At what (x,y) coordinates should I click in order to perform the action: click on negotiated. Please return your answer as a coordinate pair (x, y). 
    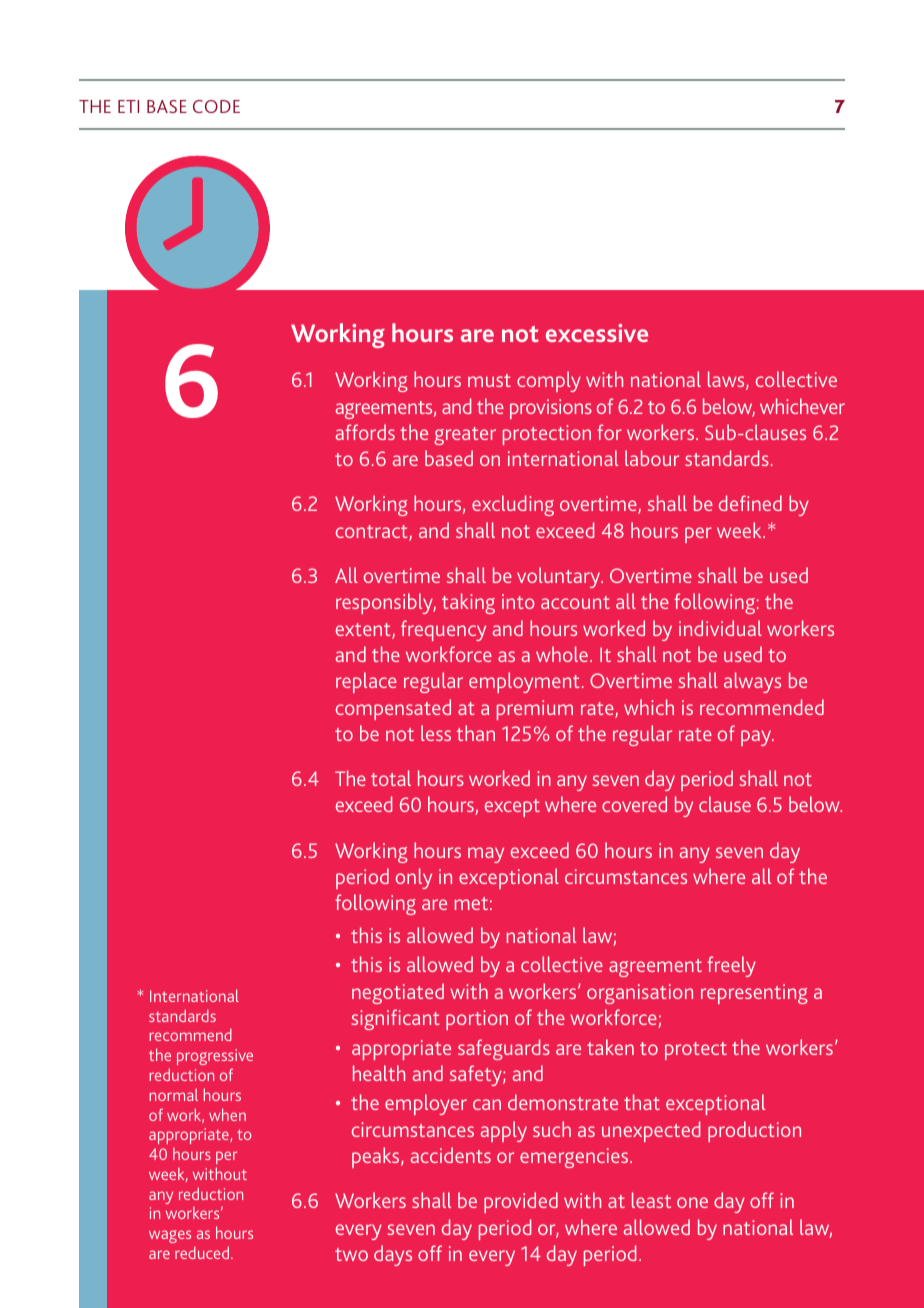
    Looking at the image, I should click on (398, 993).
